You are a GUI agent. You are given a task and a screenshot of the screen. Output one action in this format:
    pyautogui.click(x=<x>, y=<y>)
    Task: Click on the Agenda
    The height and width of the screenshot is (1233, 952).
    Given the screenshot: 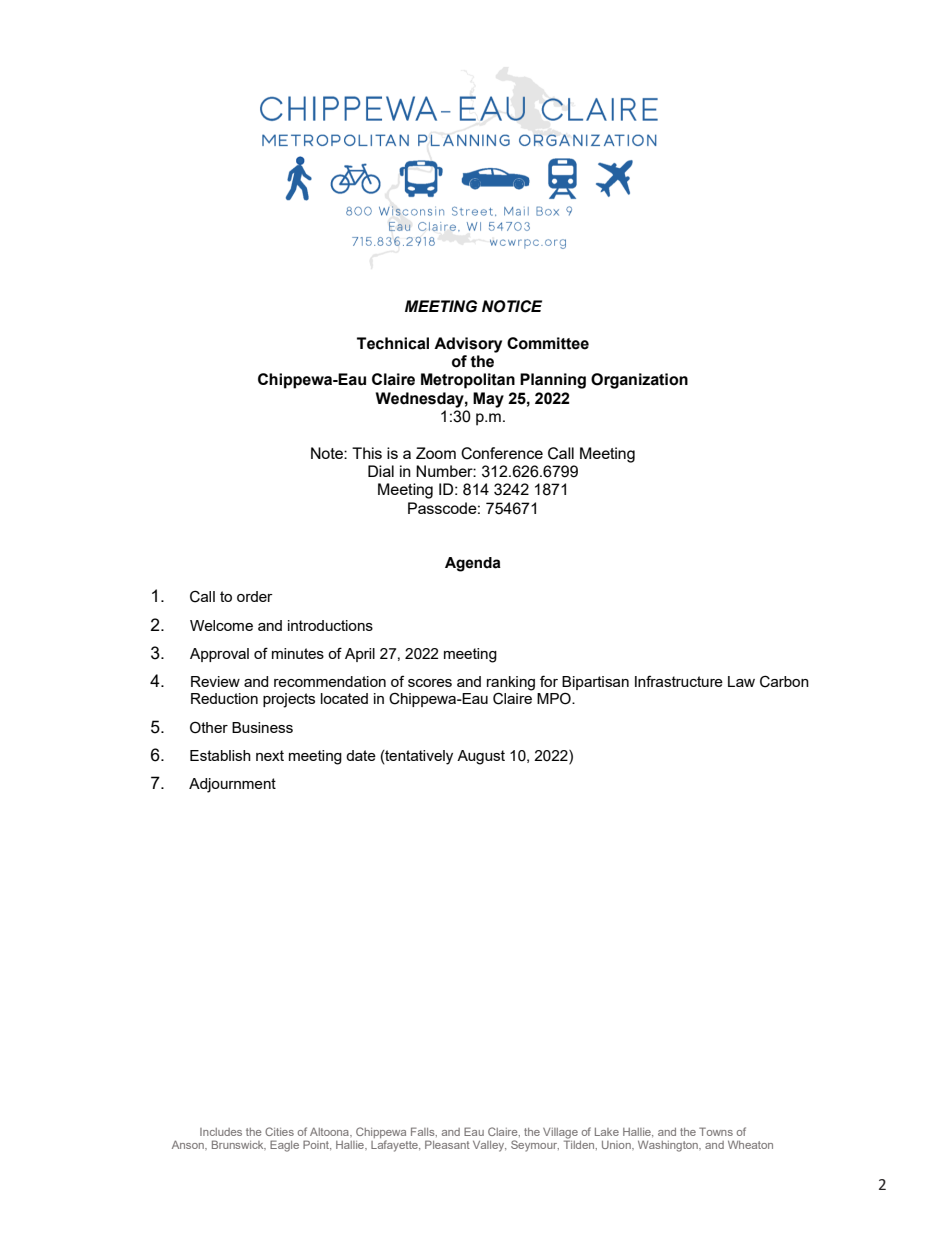 What is the action you would take?
    pyautogui.click(x=473, y=564)
